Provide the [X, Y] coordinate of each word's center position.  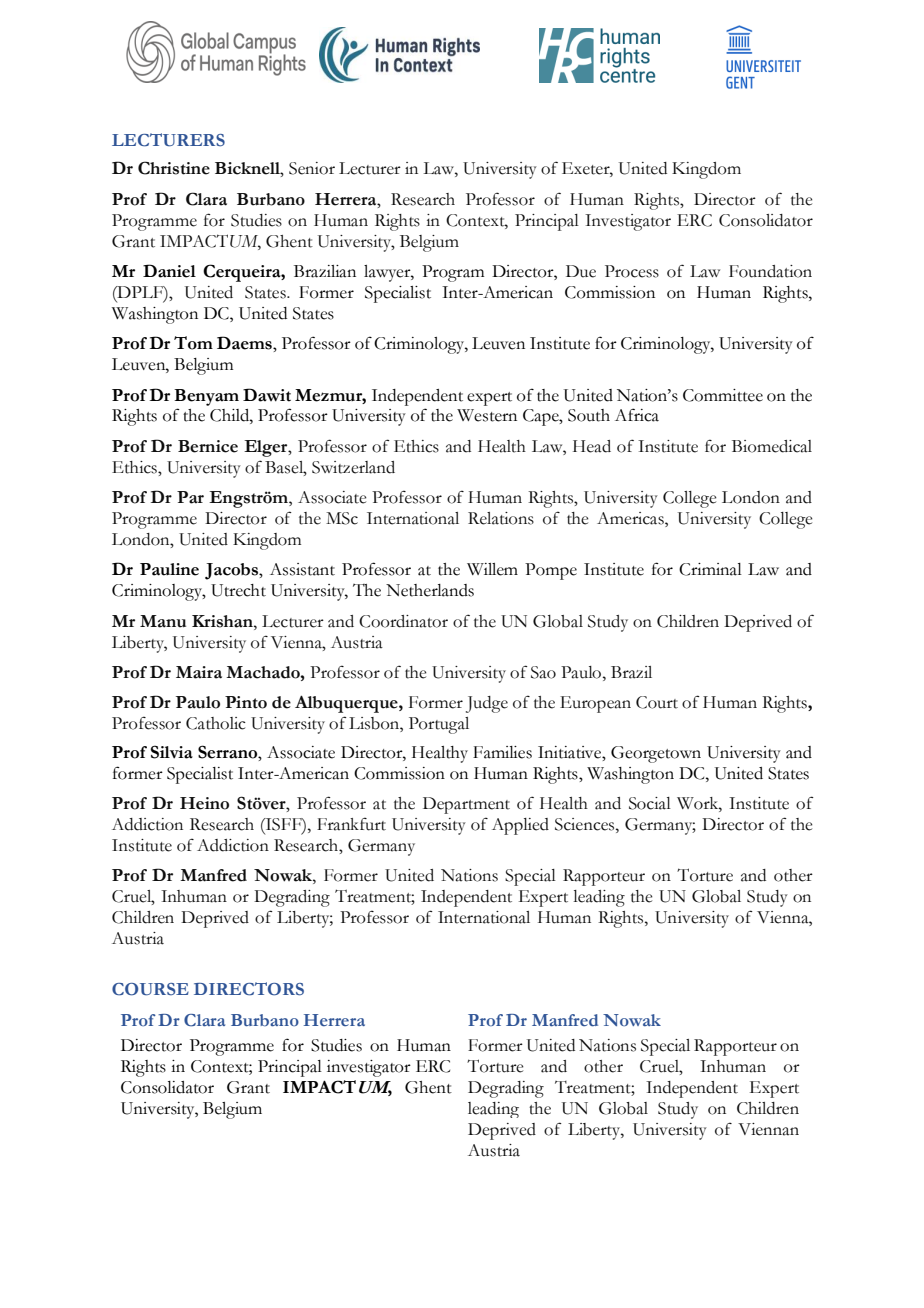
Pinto [246, 702]
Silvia [172, 752]
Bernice [208, 446]
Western [487, 415]
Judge [487, 704]
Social [650, 803]
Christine [174, 168]
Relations [501, 518]
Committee [723, 395]
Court [657, 702]
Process [632, 271]
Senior [312, 168]
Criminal [710, 569]
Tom [193, 343]
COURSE [150, 989]
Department [466, 805]
